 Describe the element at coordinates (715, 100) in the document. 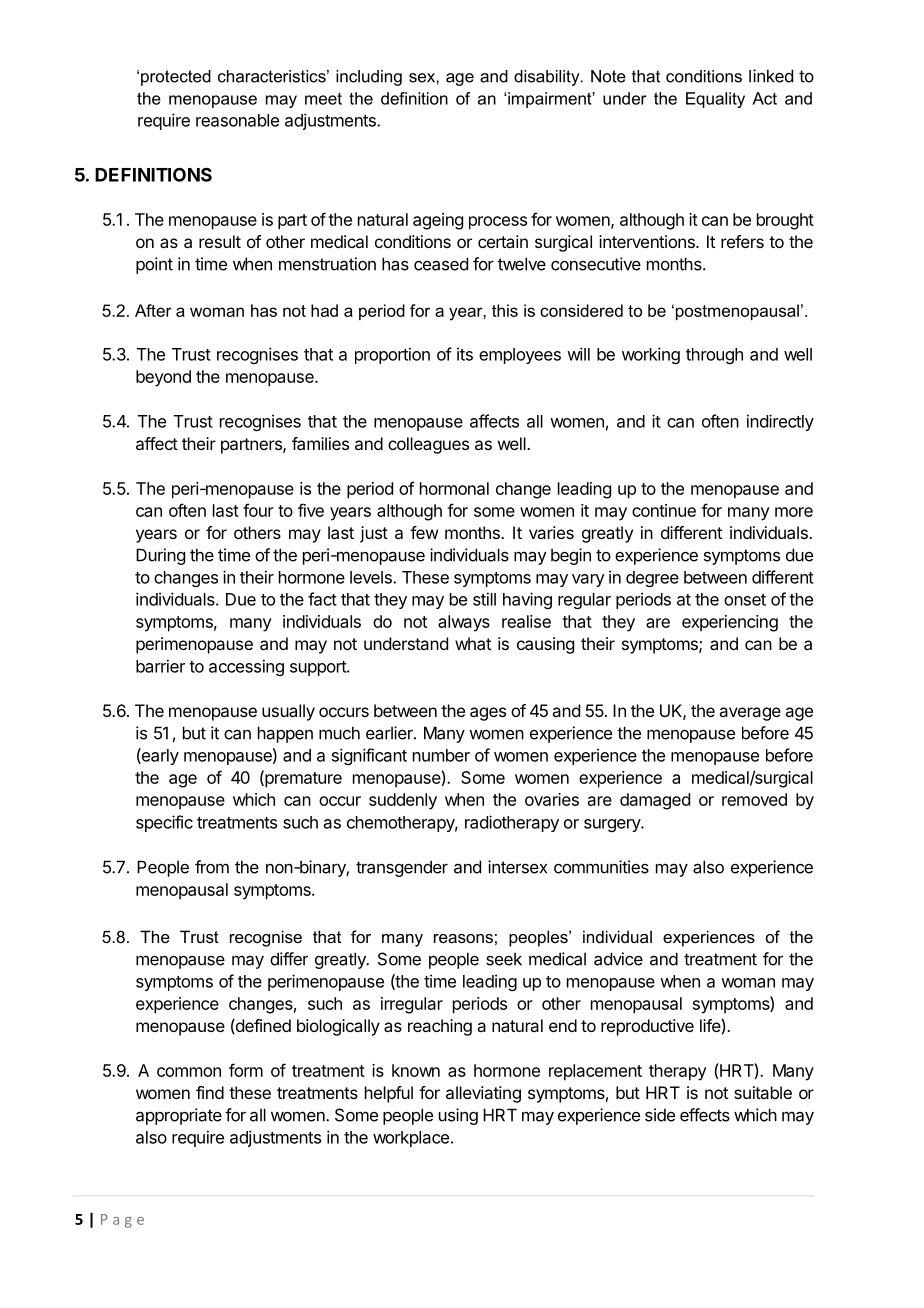

I see `Equality` at that location.
